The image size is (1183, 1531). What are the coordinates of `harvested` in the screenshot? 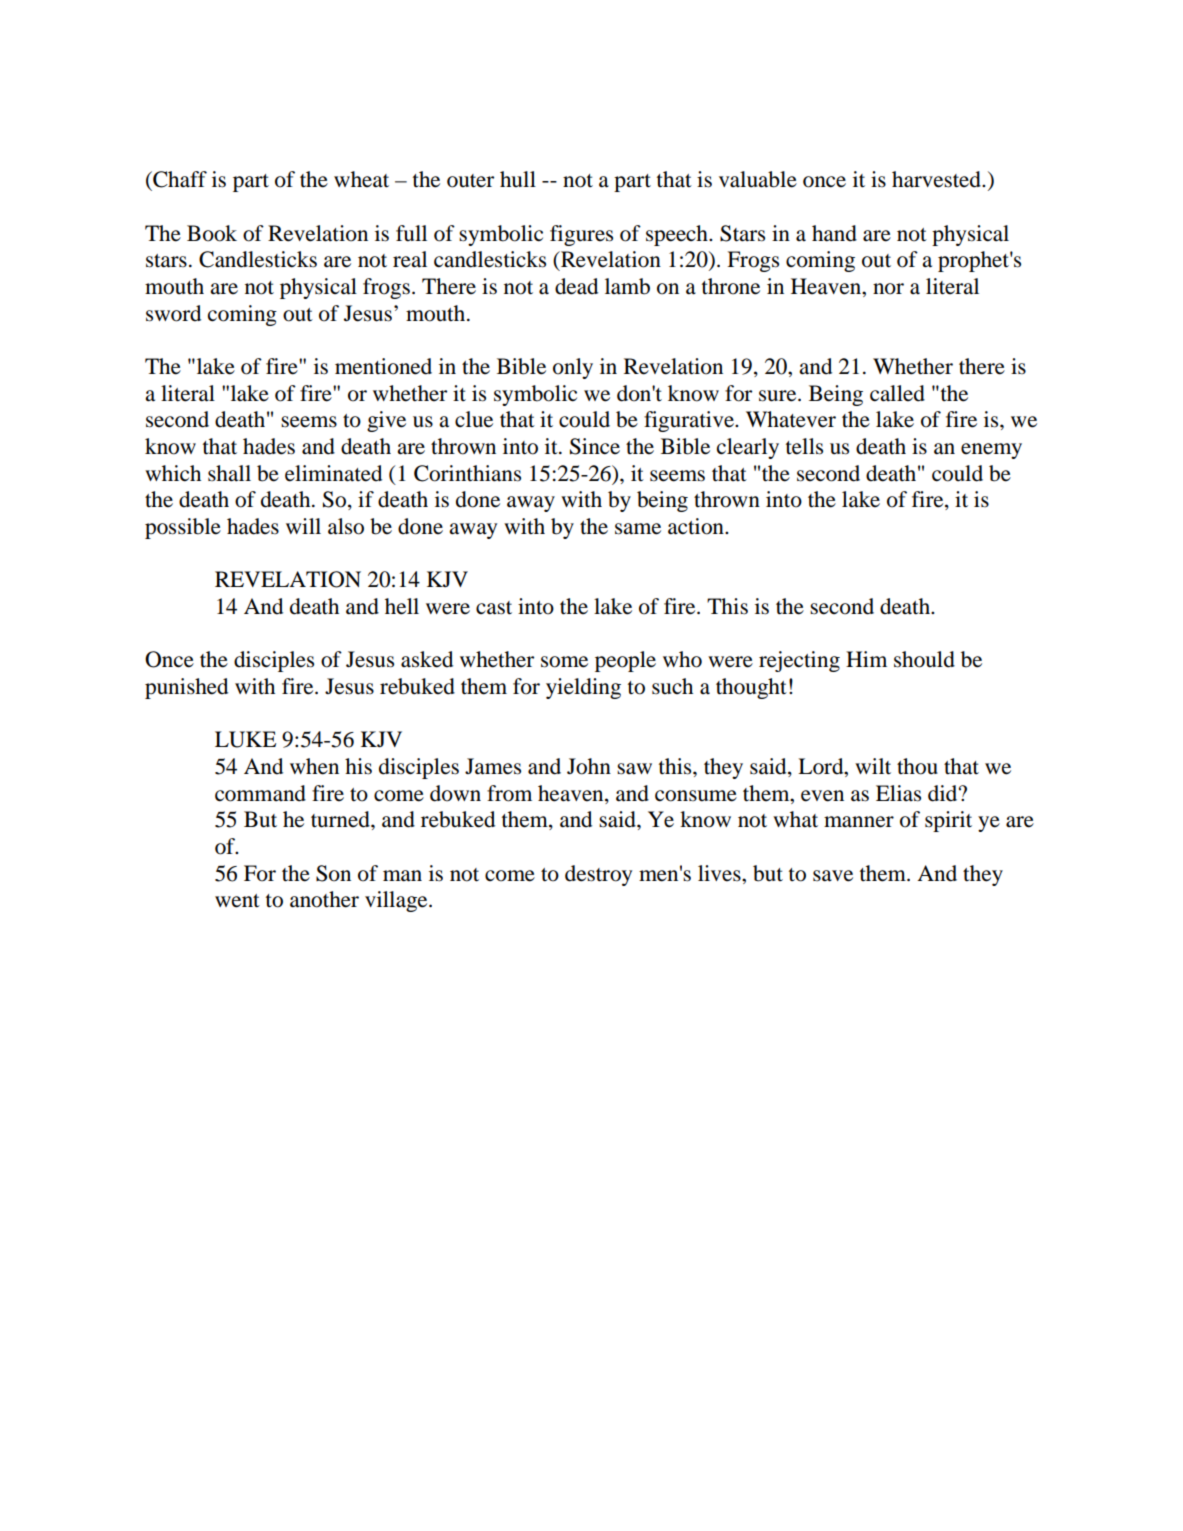 It's located at (937, 179).
